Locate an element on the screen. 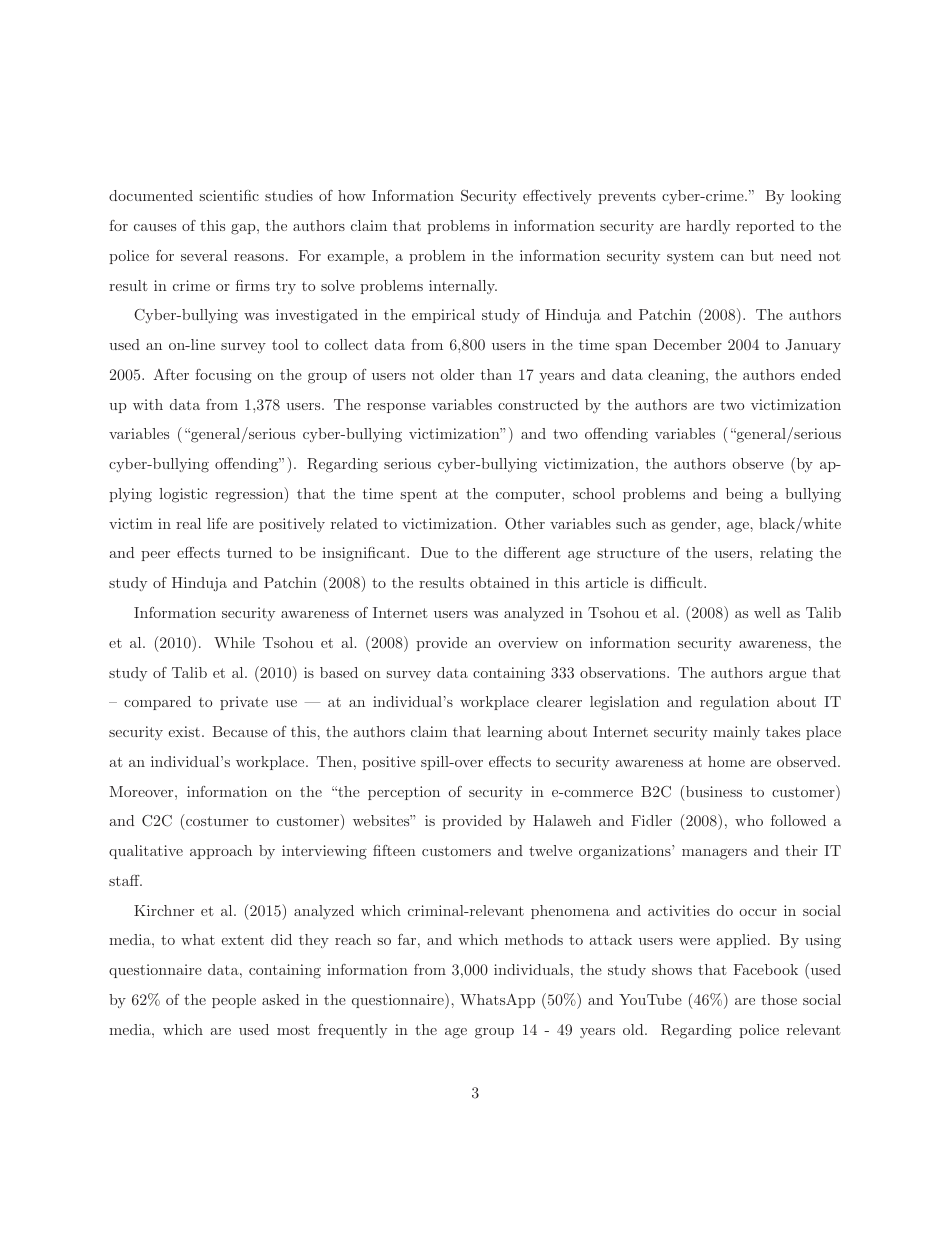  those is located at coordinates (779, 999).
